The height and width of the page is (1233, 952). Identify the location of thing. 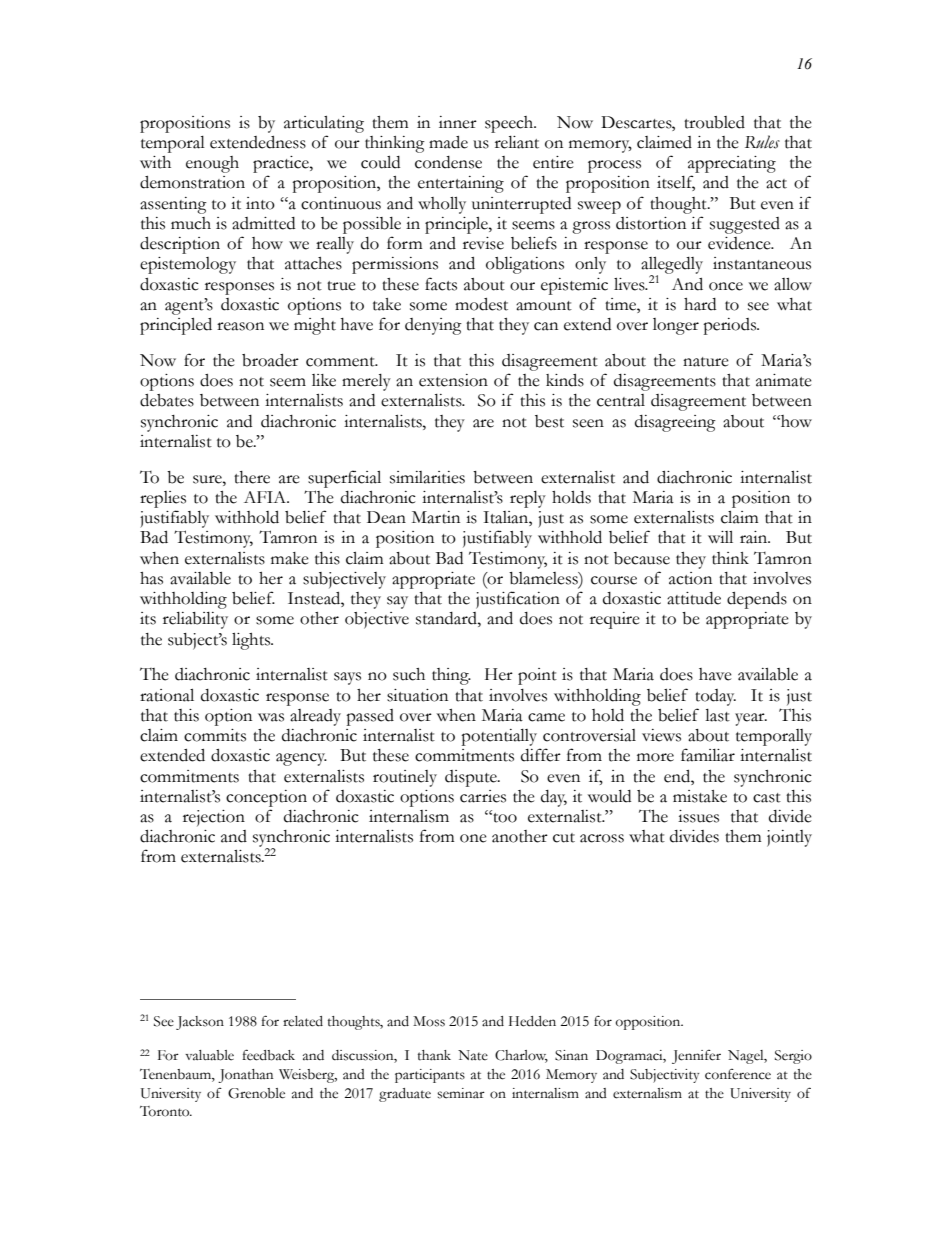
(451, 676).
